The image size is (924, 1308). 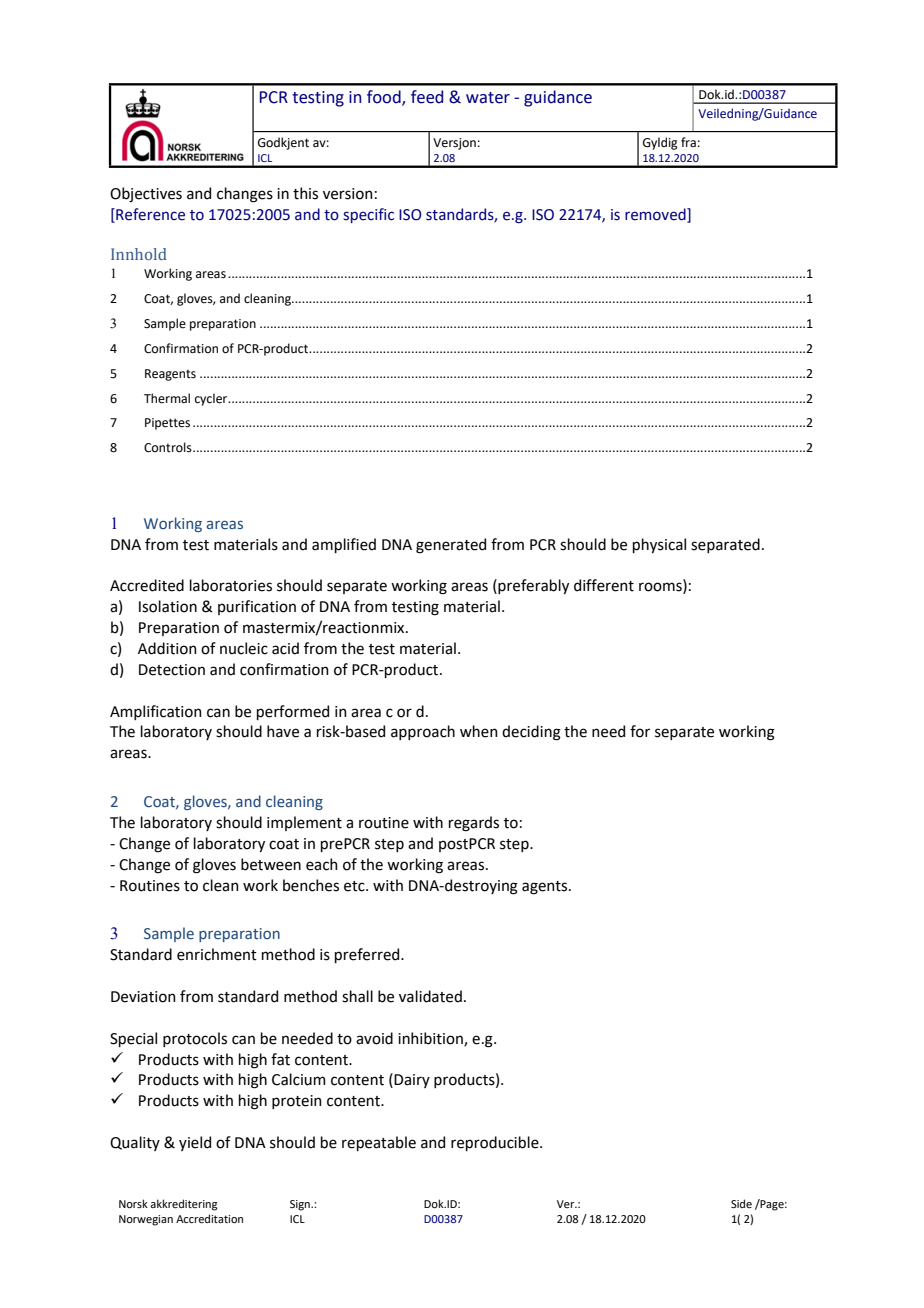 What do you see at coordinates (379, 1143) in the screenshot?
I see `repeatable` at bounding box center [379, 1143].
